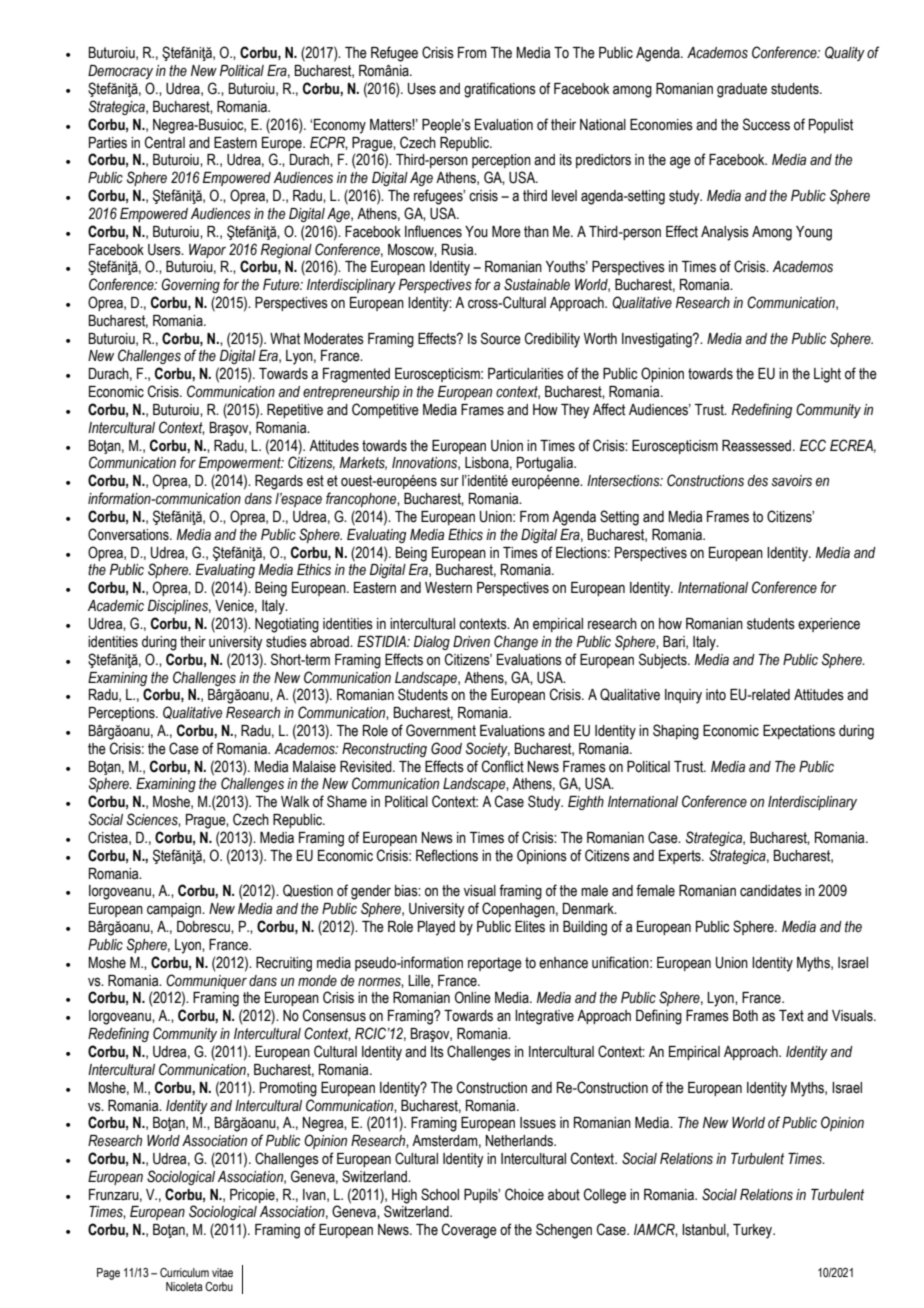 The width and height of the document is (924, 1308). What do you see at coordinates (165, 142) in the document?
I see `Central` at bounding box center [165, 142].
